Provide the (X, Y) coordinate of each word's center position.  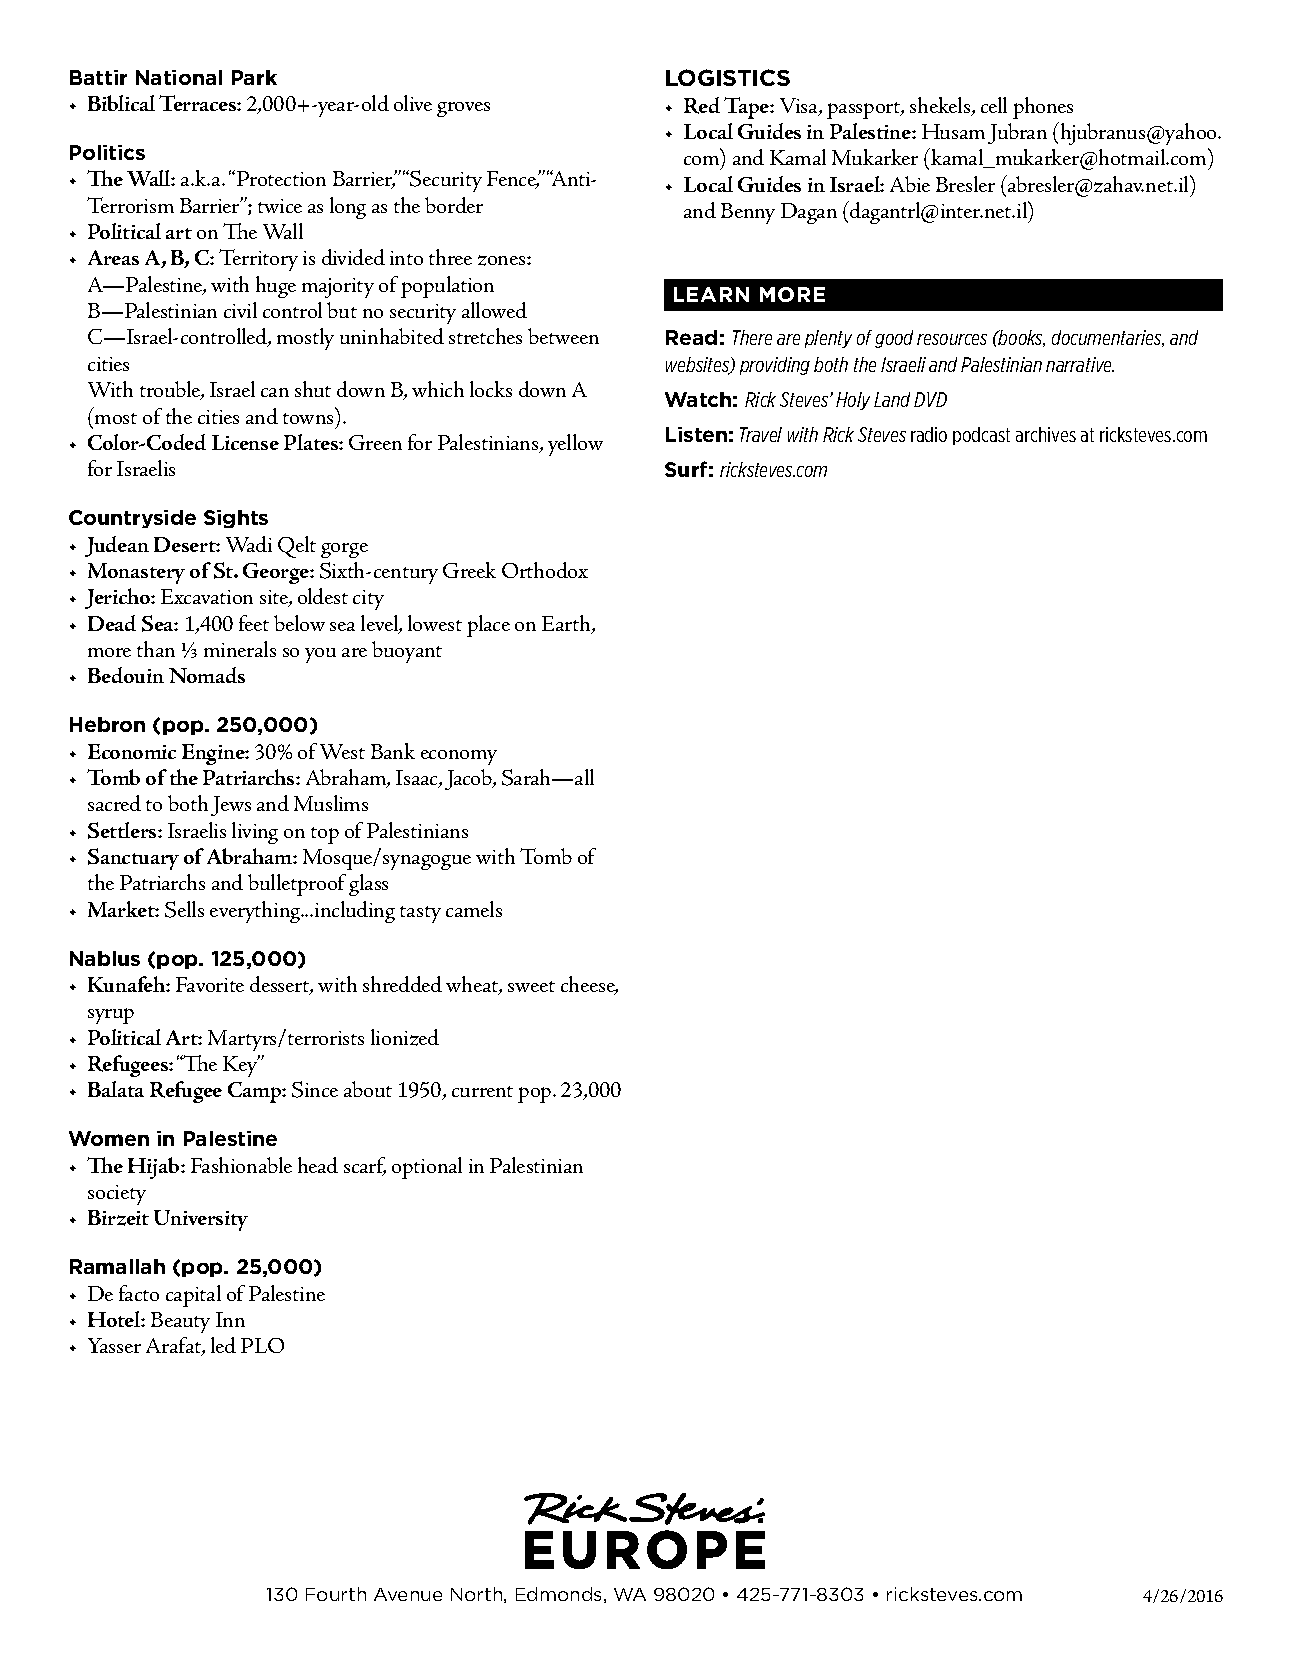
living (255, 833)
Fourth (336, 1594)
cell (994, 105)
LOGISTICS (728, 77)
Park (254, 77)
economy (459, 757)
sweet (531, 986)
